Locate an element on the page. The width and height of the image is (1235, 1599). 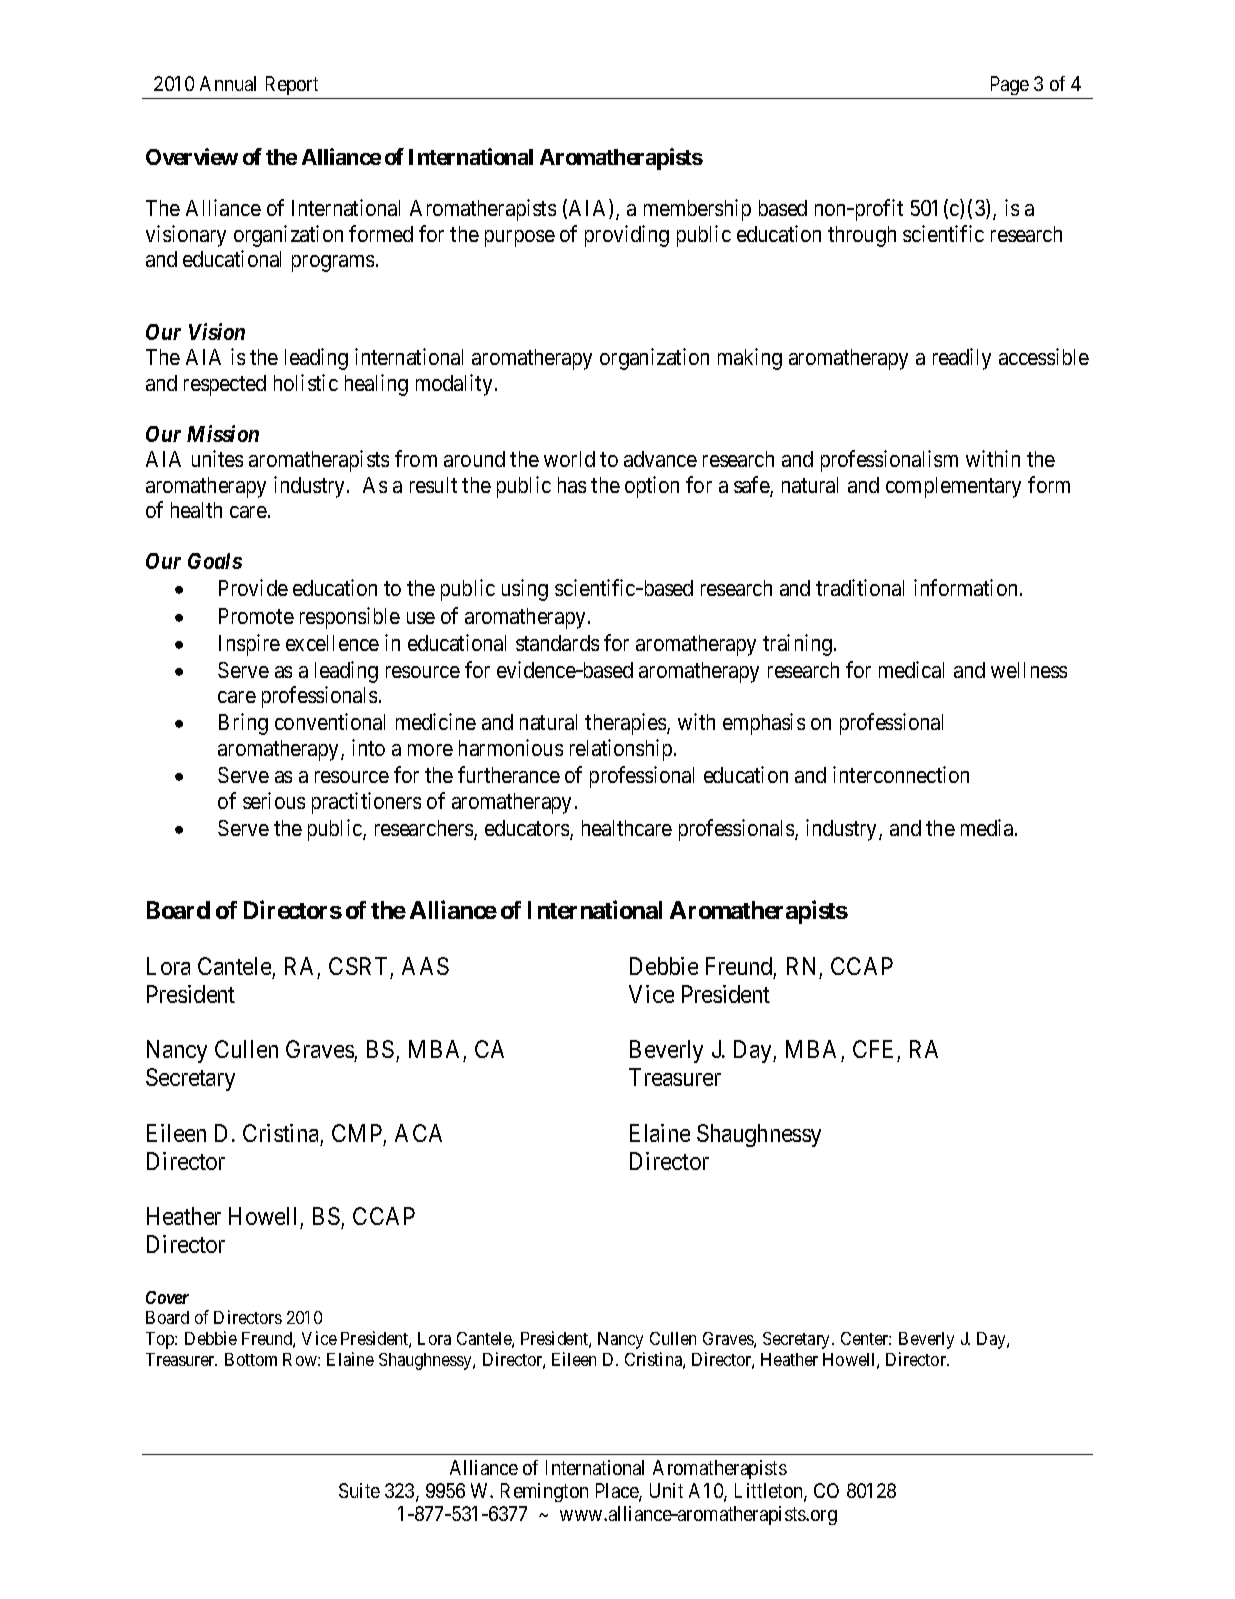
Place is located at coordinates (618, 1492).
